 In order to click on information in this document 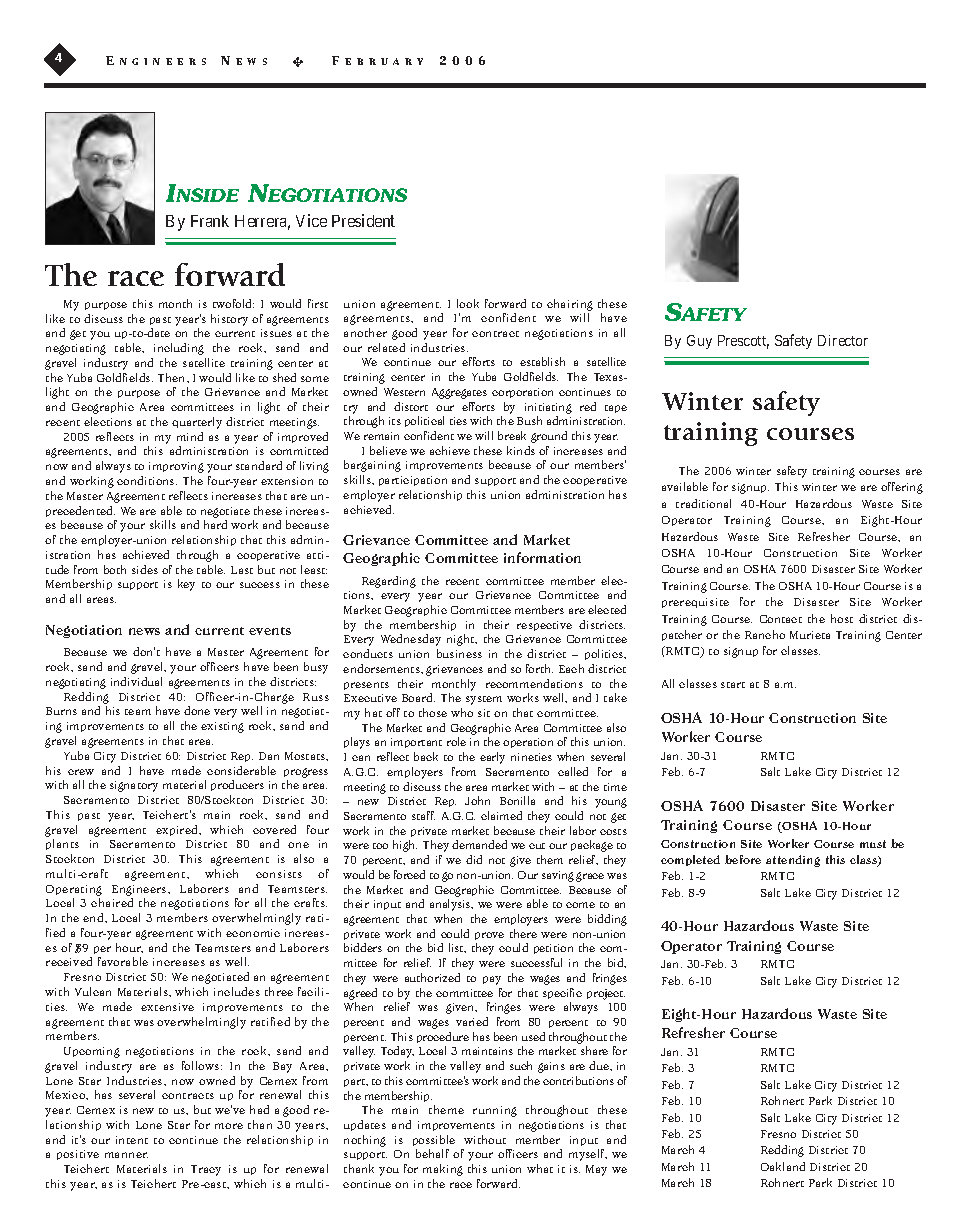, I will do `click(542, 557)`.
